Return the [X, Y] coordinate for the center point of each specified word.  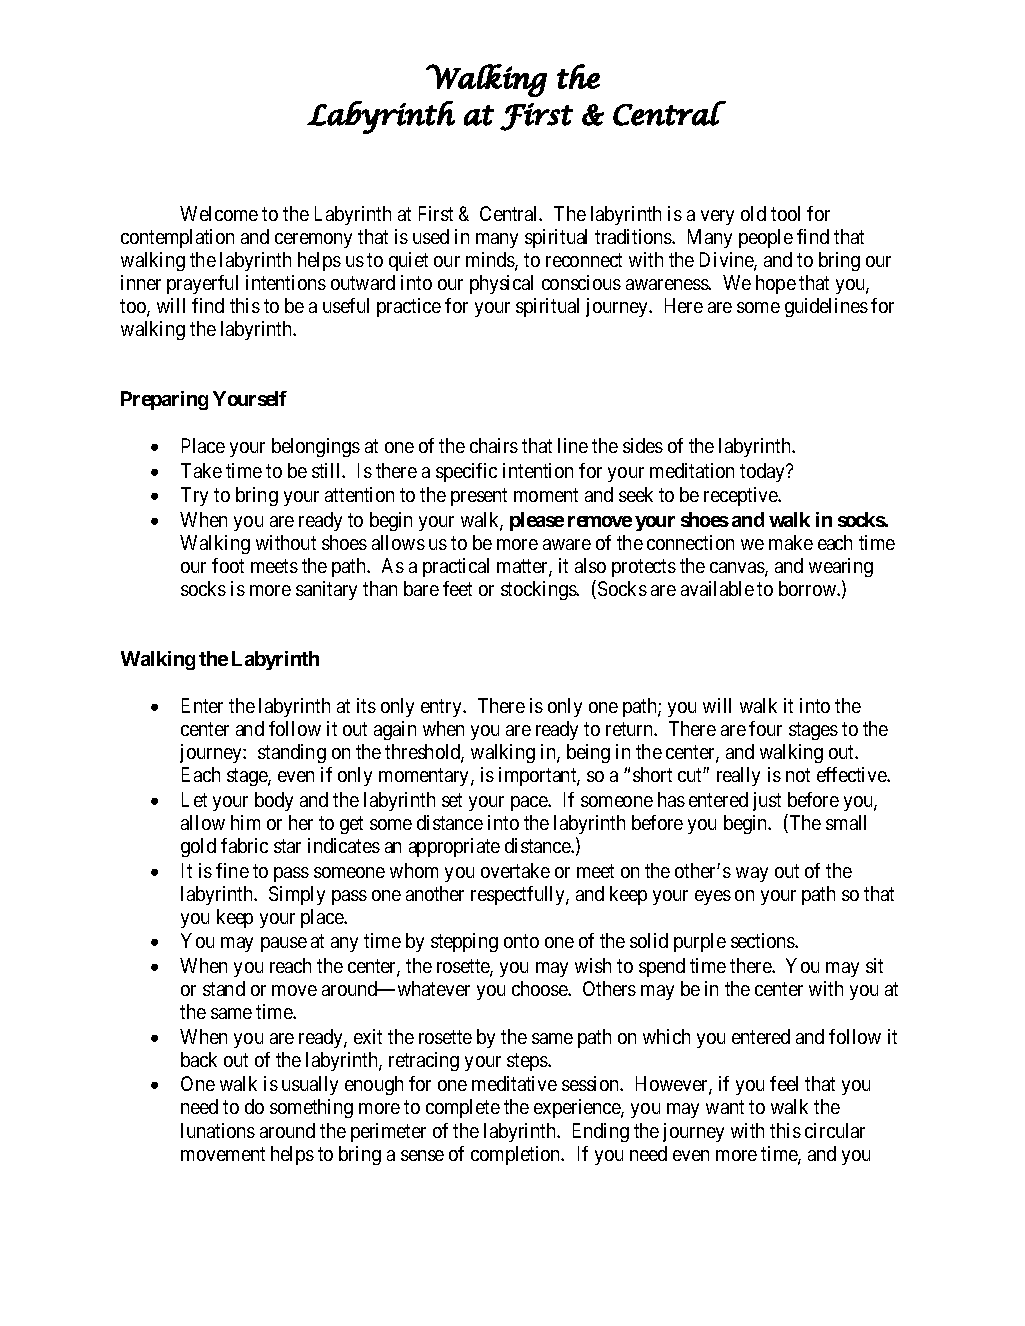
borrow [808, 588]
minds [491, 261]
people [766, 238]
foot [228, 565]
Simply [297, 895]
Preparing [164, 400]
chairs [494, 445]
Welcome [219, 213]
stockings [539, 590]
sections [763, 940]
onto [521, 941]
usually [310, 1085]
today [763, 472]
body [274, 801]
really [738, 776]
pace [530, 803]
